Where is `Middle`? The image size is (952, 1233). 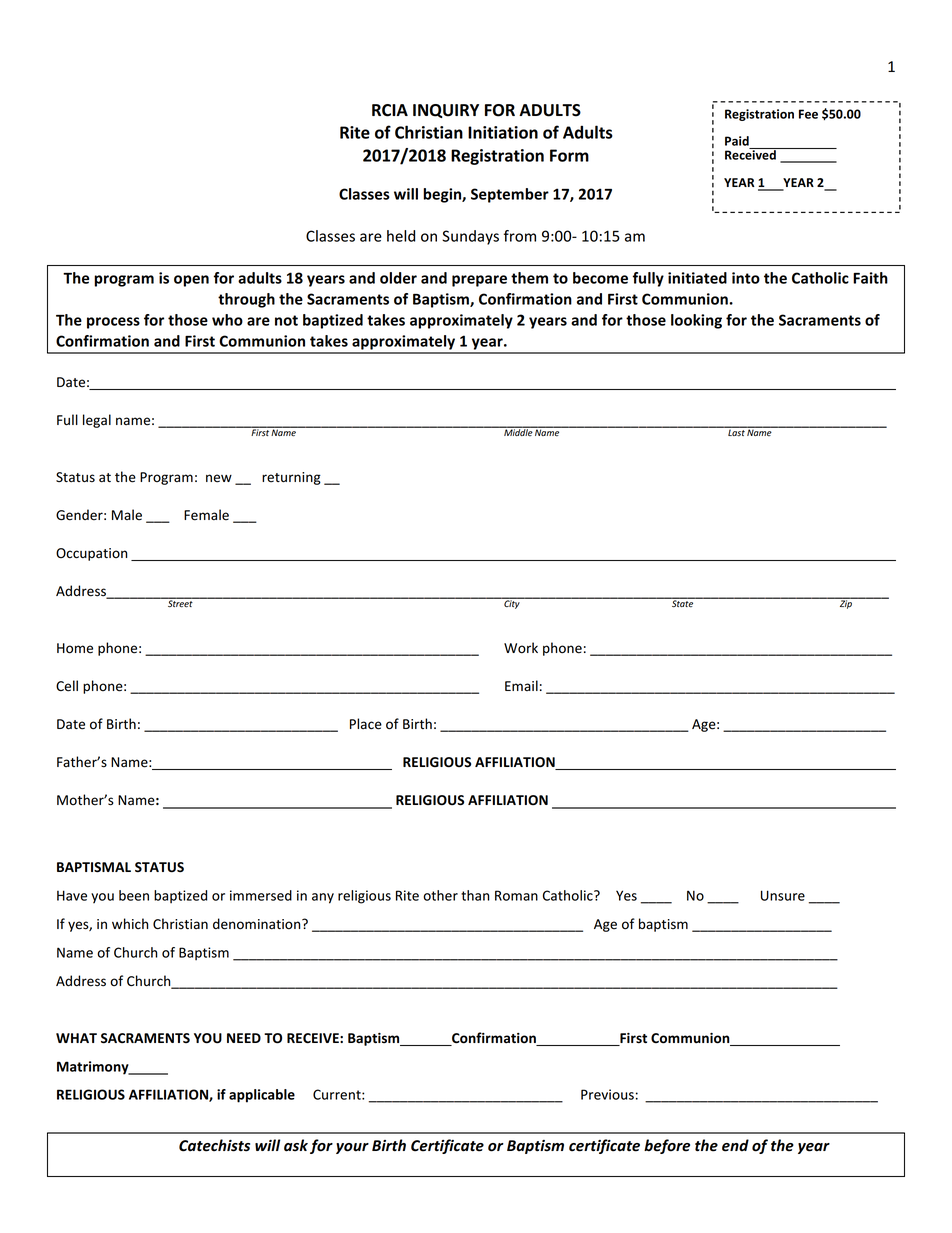
Middle is located at coordinates (518, 431).
